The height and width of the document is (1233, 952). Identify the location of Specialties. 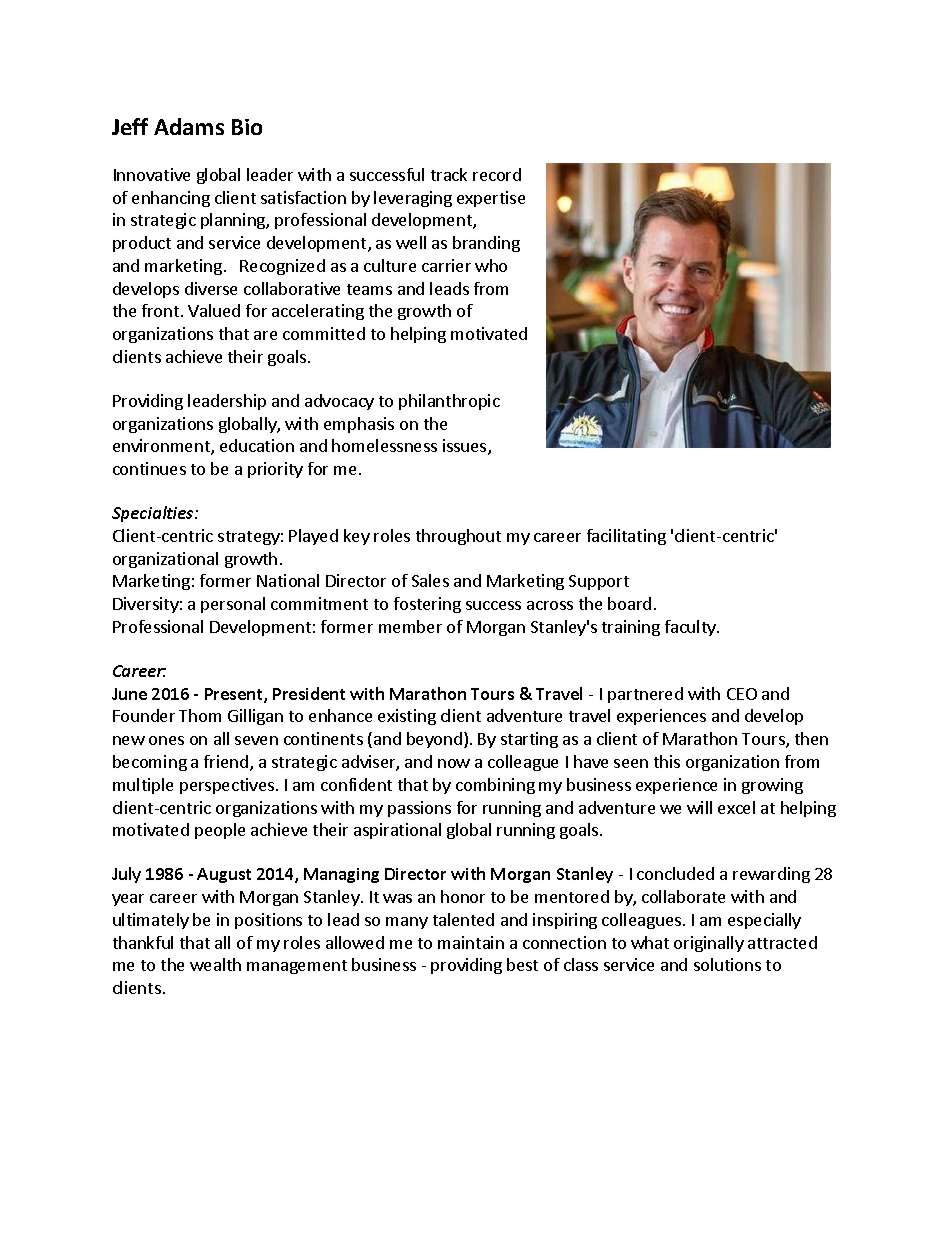
(154, 514).
